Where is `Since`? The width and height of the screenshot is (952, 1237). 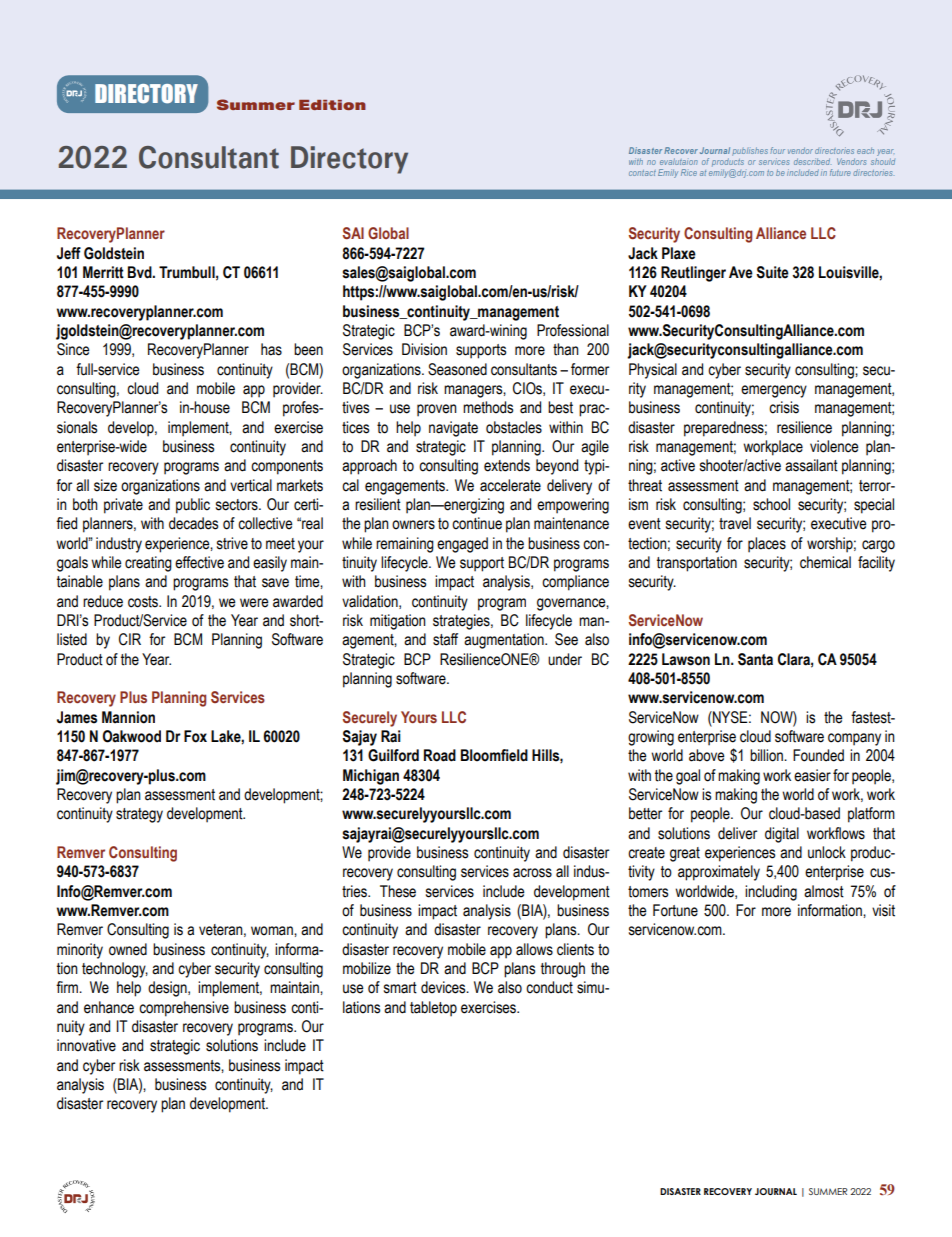 Since is located at coordinates (73, 349).
